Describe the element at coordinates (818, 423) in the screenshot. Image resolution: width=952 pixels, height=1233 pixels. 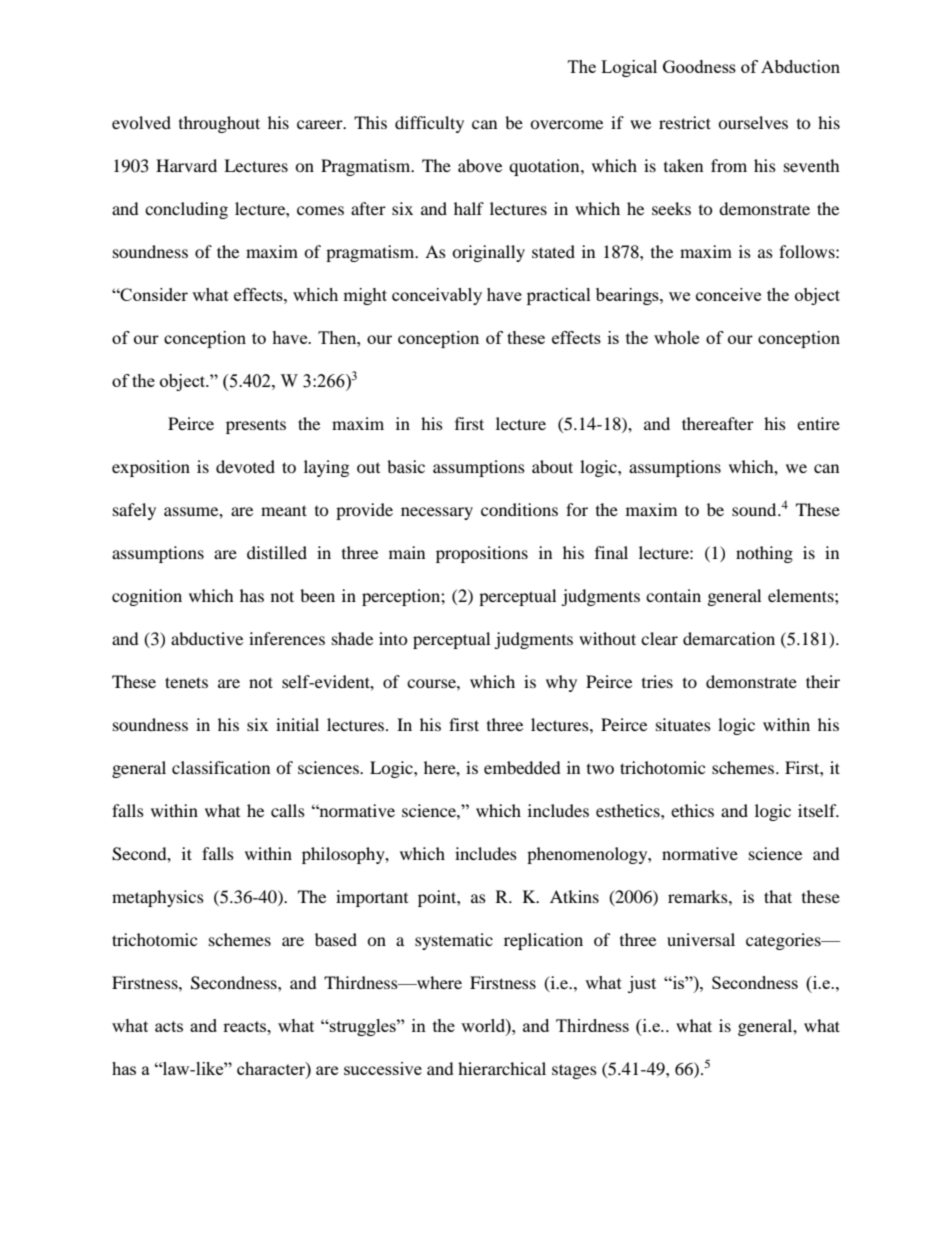
I see `entire` at that location.
